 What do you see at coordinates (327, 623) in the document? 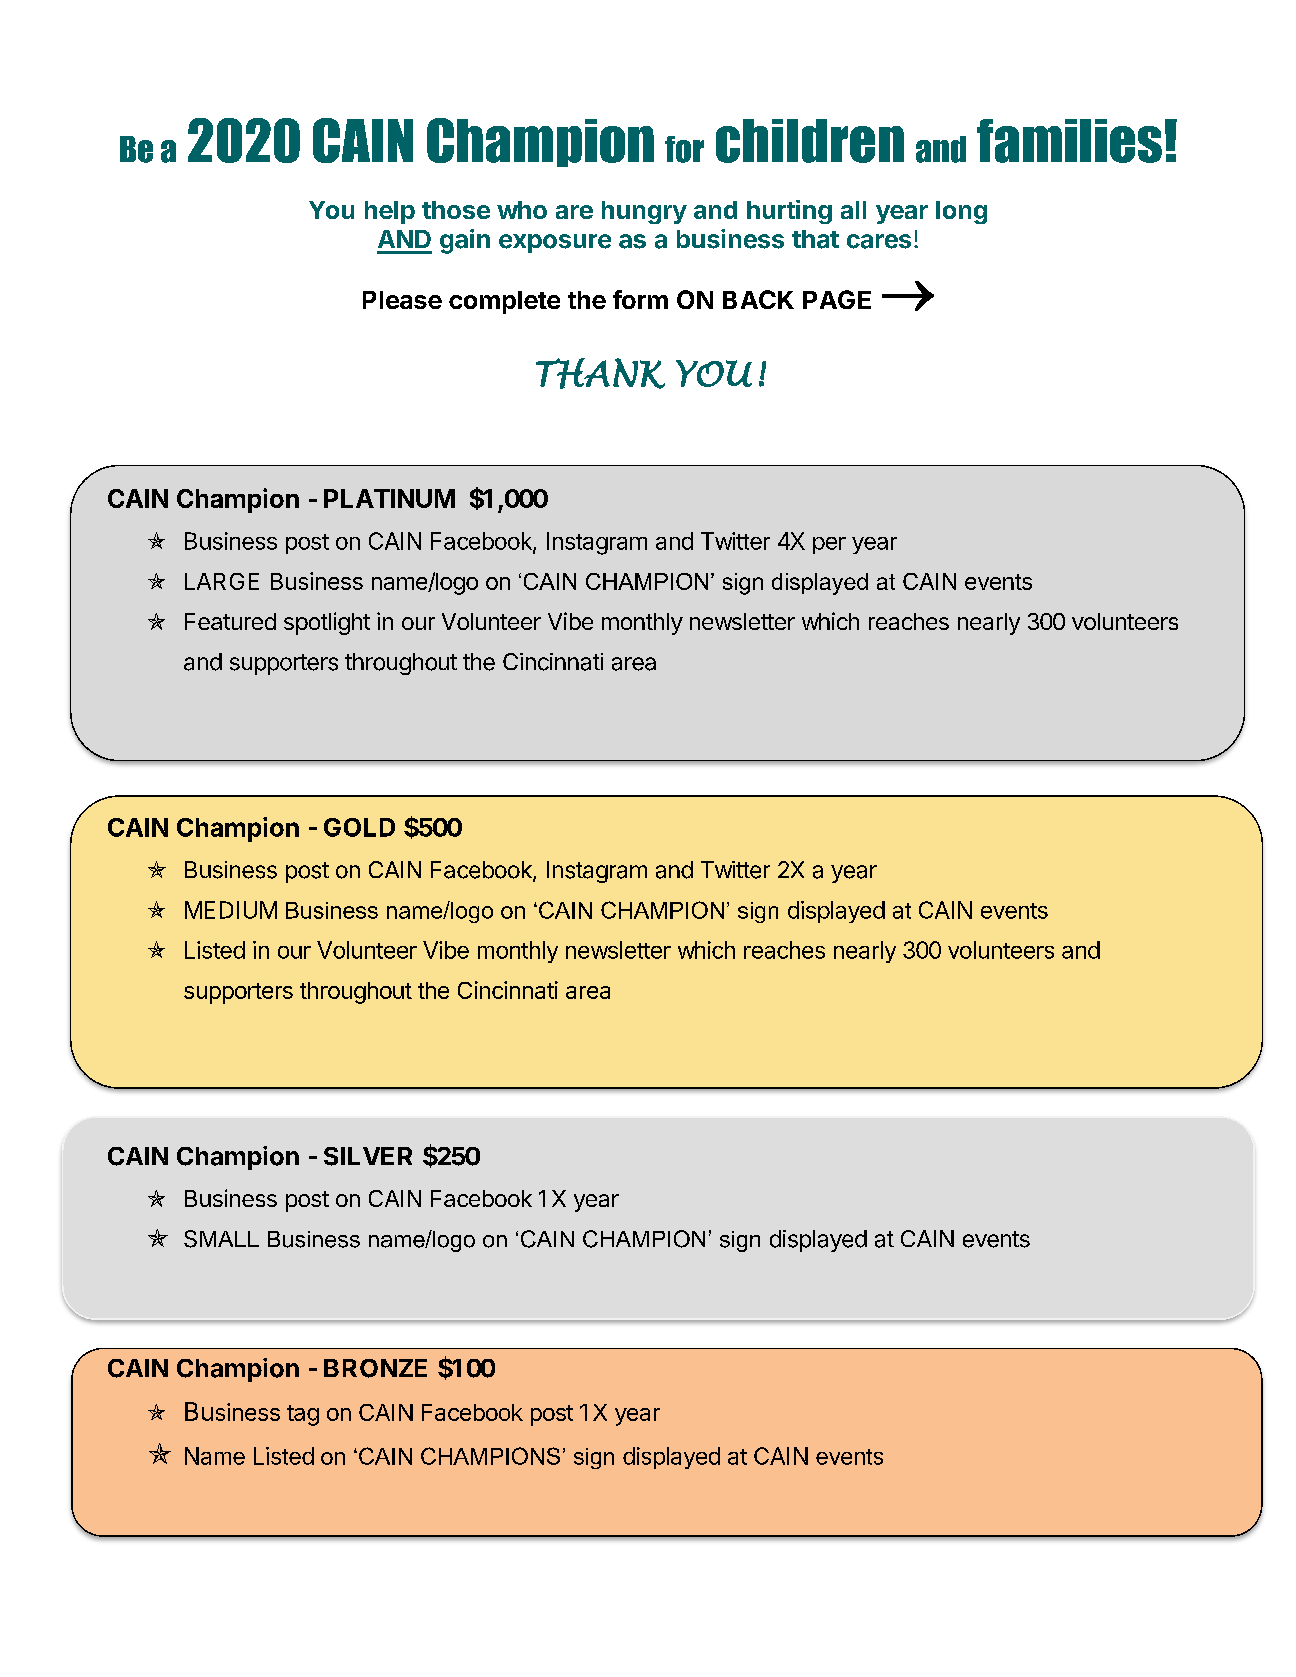
I see `spotlight` at bounding box center [327, 623].
